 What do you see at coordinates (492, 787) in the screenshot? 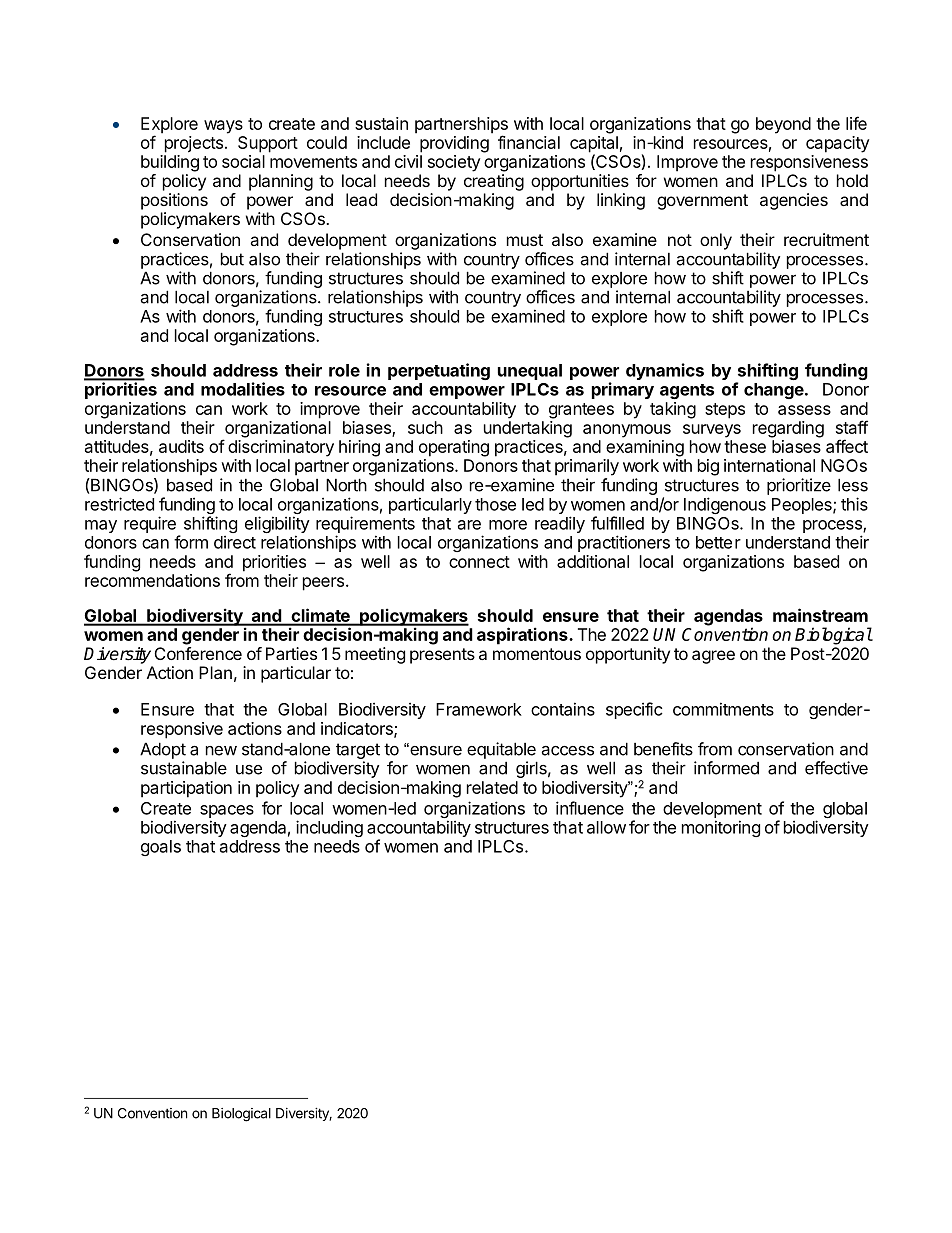
I see `related` at bounding box center [492, 787].
